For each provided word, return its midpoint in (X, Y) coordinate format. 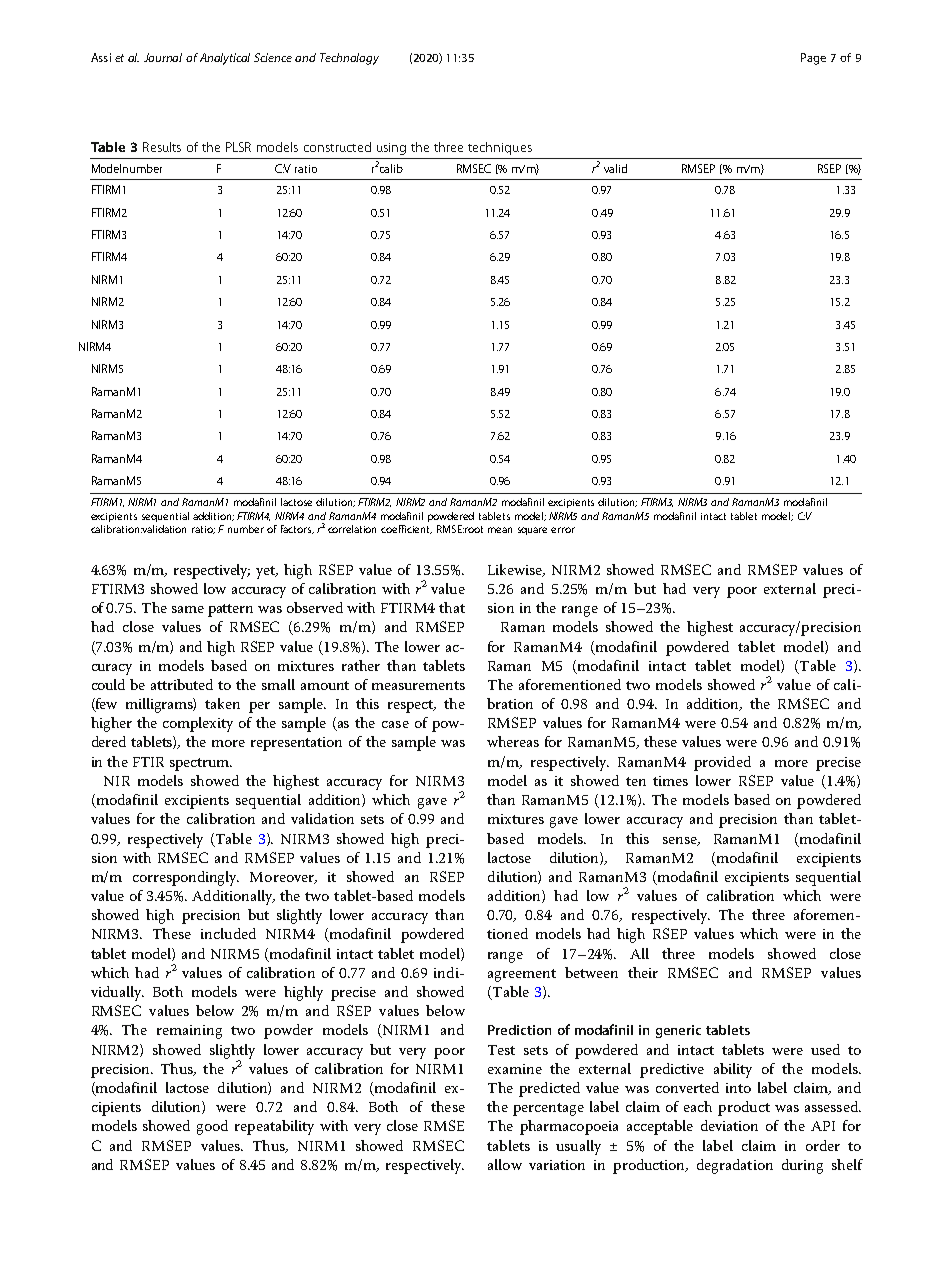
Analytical (225, 59)
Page (813, 59)
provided (722, 763)
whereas (513, 741)
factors (297, 529)
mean (500, 530)
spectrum (200, 764)
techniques (500, 148)
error (563, 530)
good (212, 1127)
